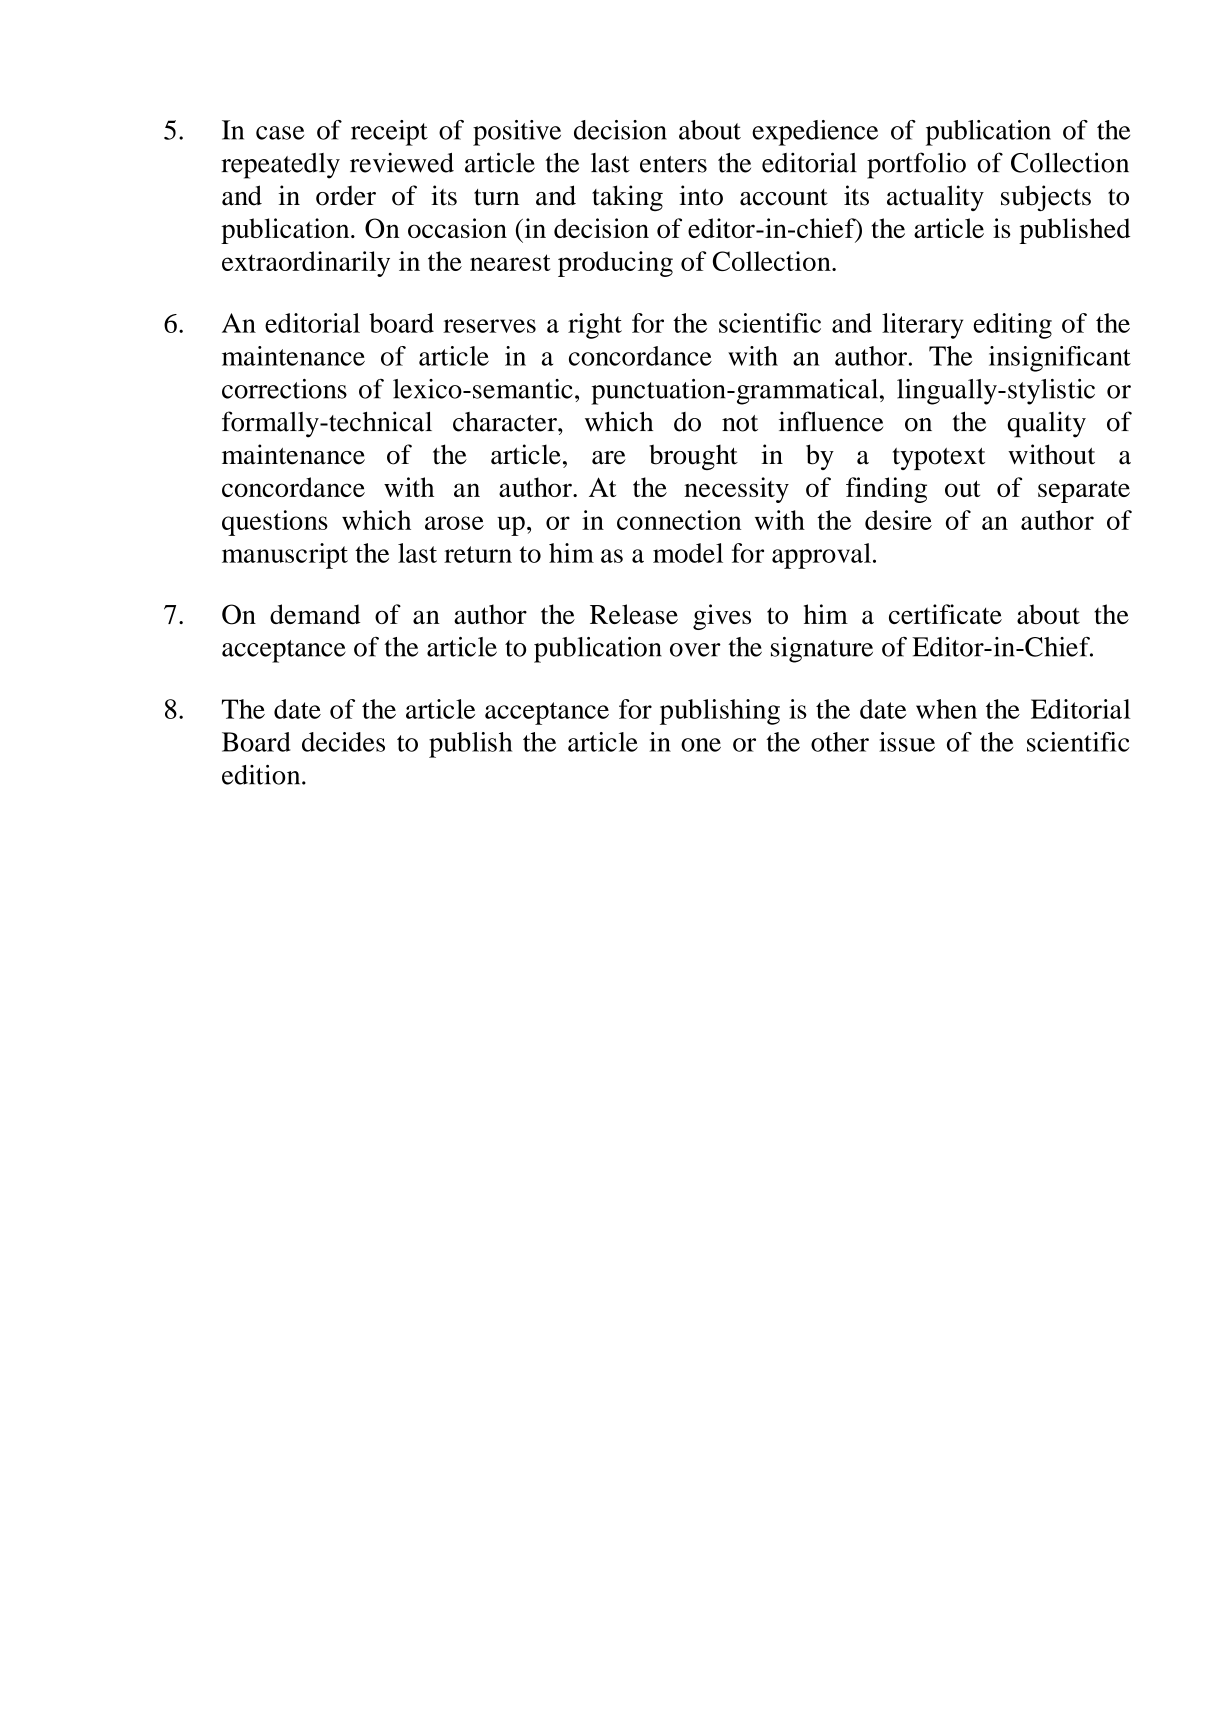 This image has width=1217, height=1720. Describe the element at coordinates (898, 520) in the image. I see `desire` at that location.
